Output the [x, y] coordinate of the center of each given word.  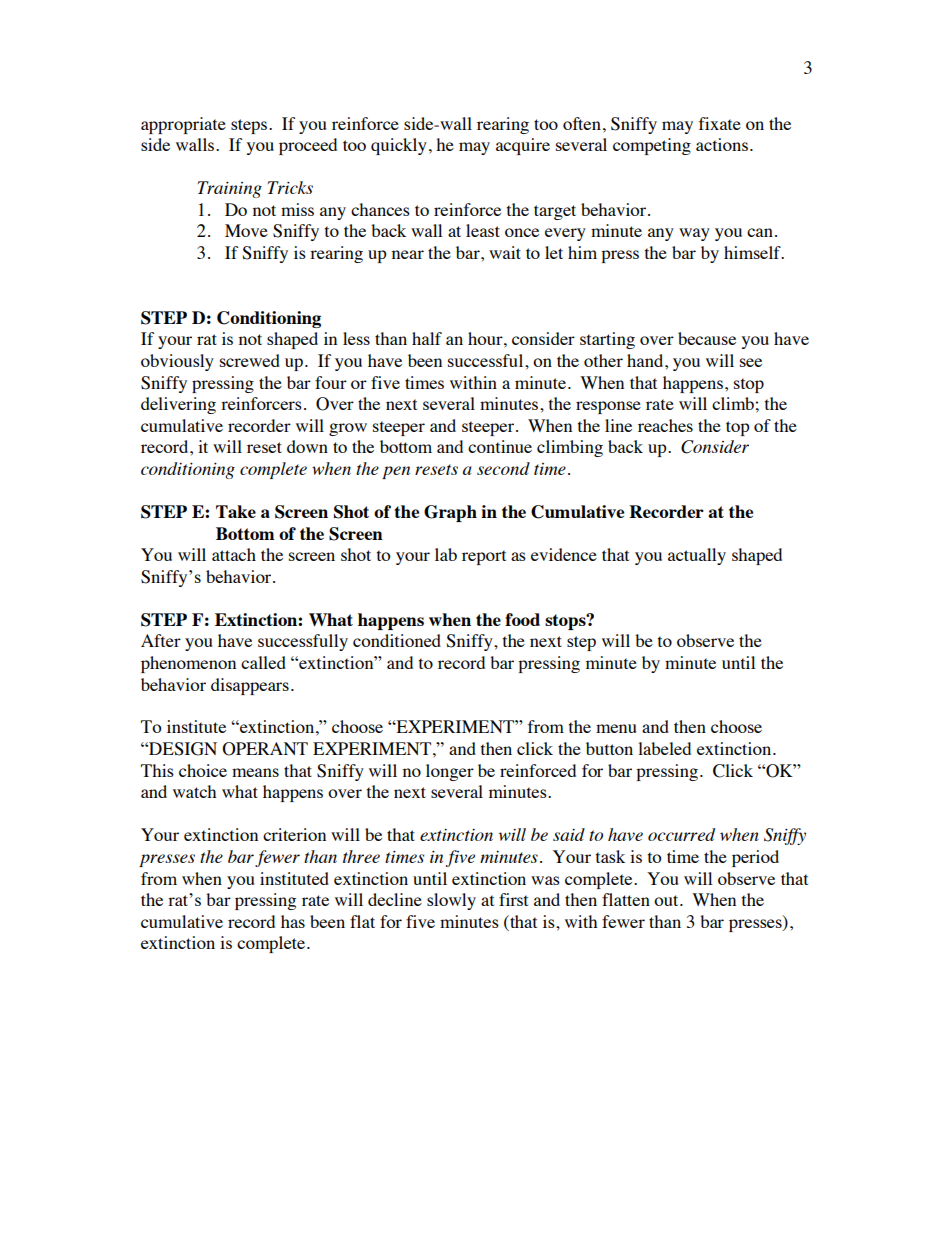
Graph [450, 513]
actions [722, 144]
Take [236, 511]
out [667, 900]
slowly [451, 901]
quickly [399, 146]
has [293, 921]
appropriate [183, 125]
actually [697, 556]
